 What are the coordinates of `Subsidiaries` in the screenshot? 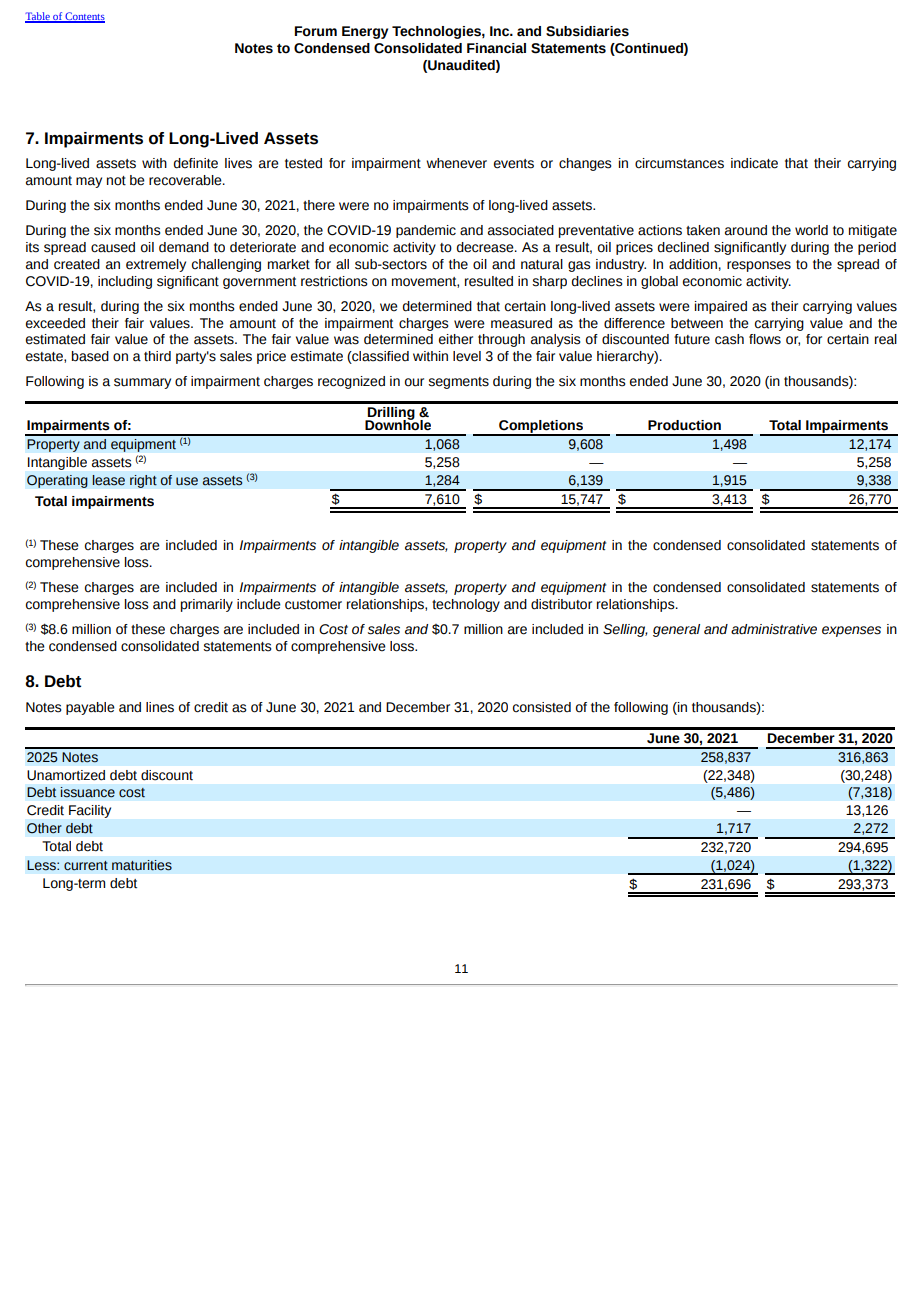 It's located at (587, 31).
